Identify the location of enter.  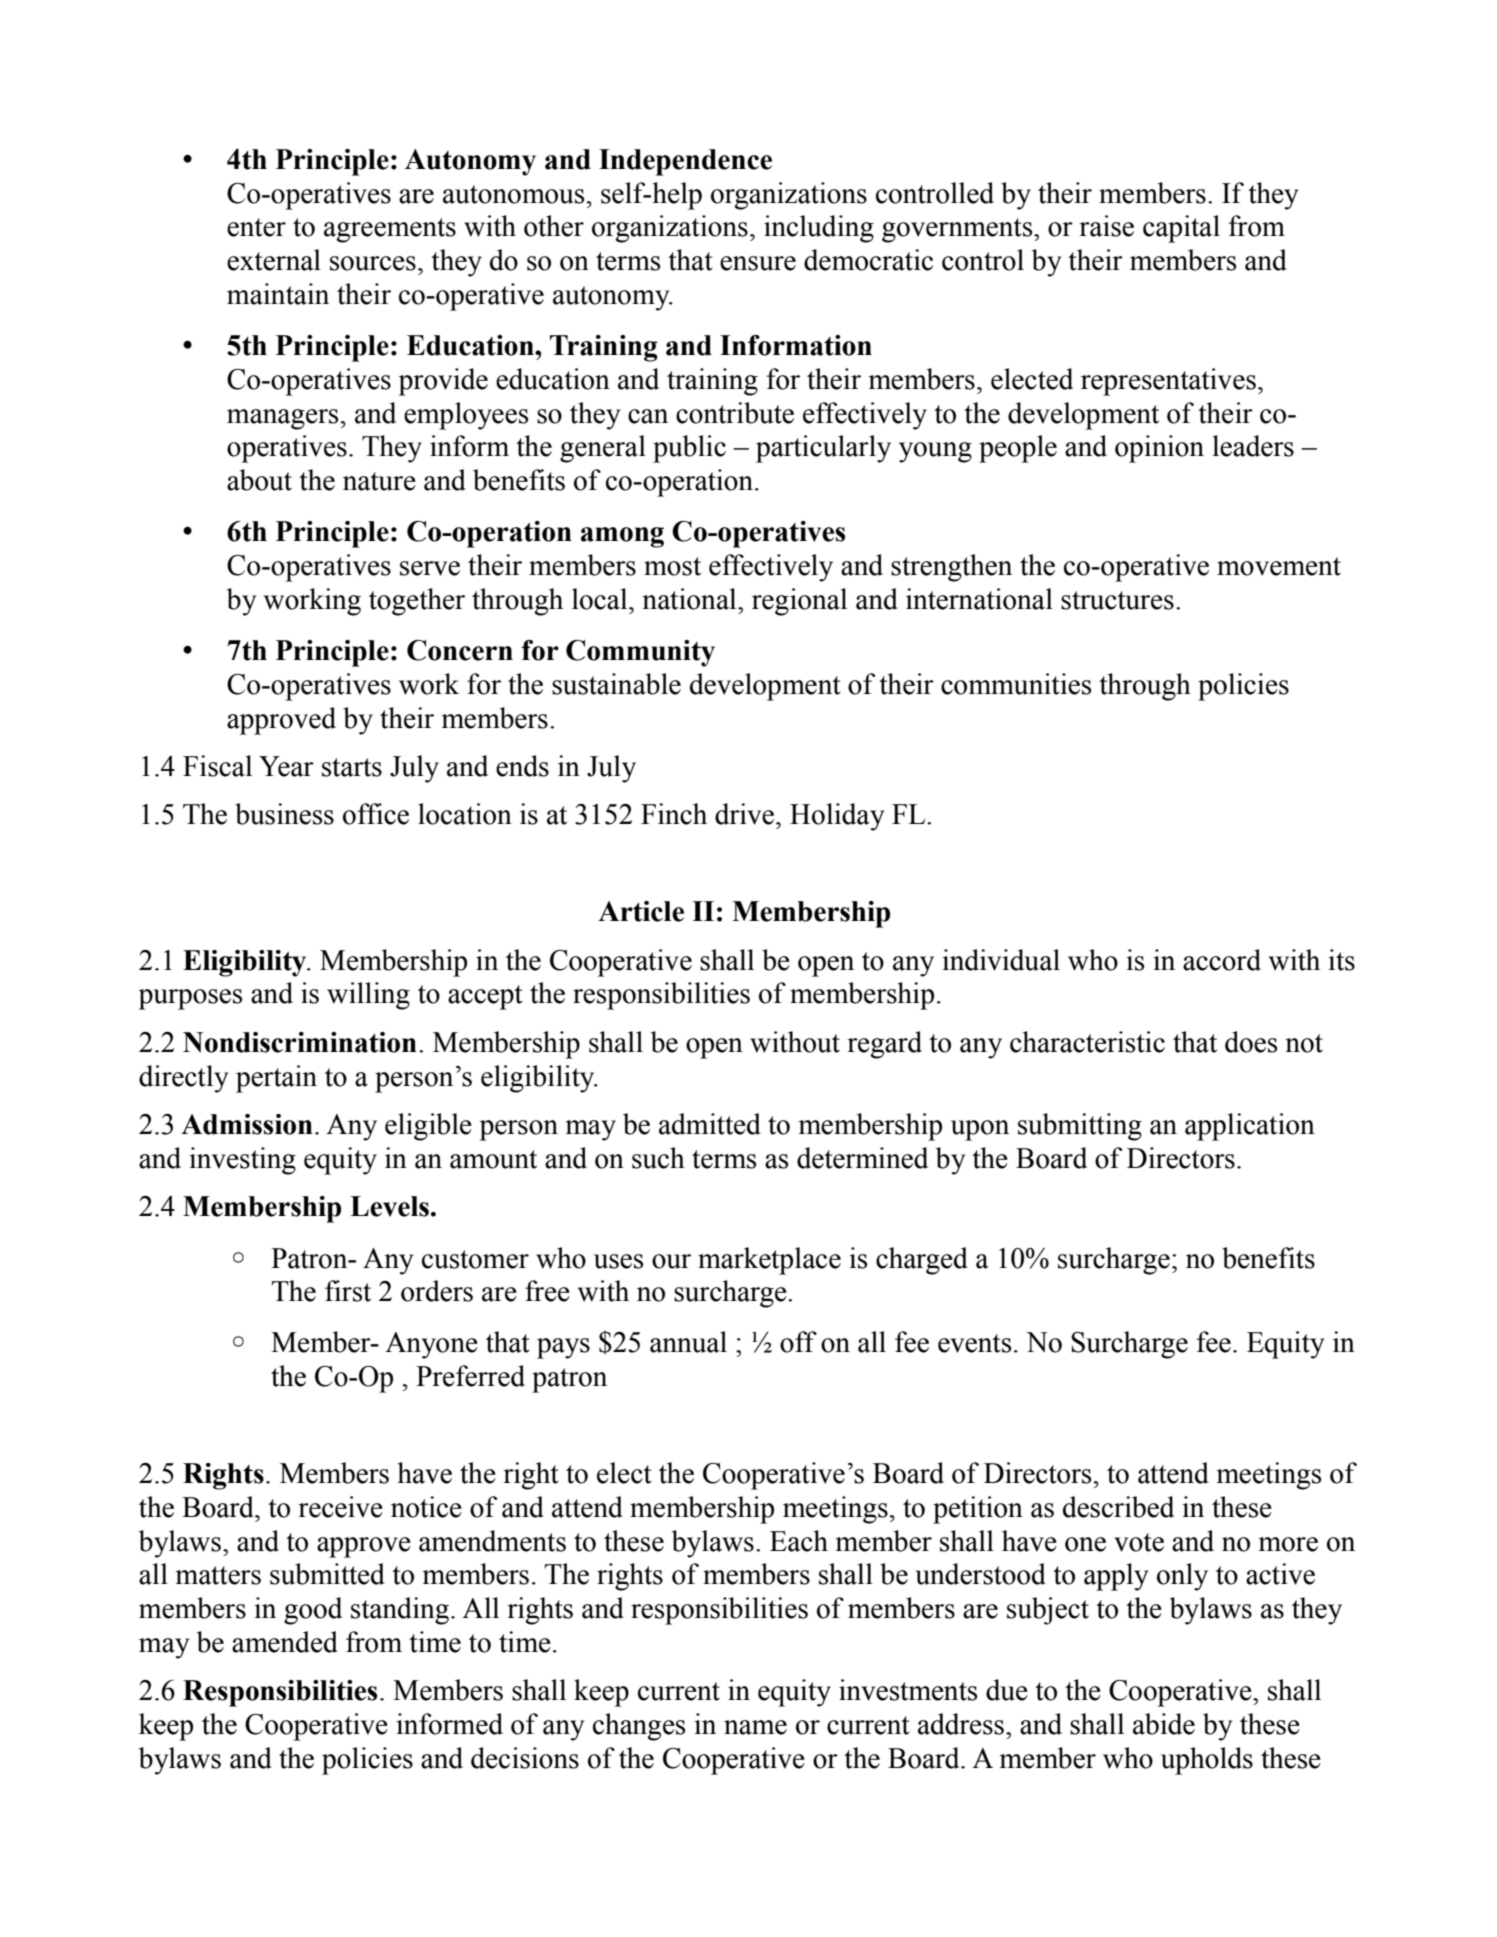
(256, 227).
